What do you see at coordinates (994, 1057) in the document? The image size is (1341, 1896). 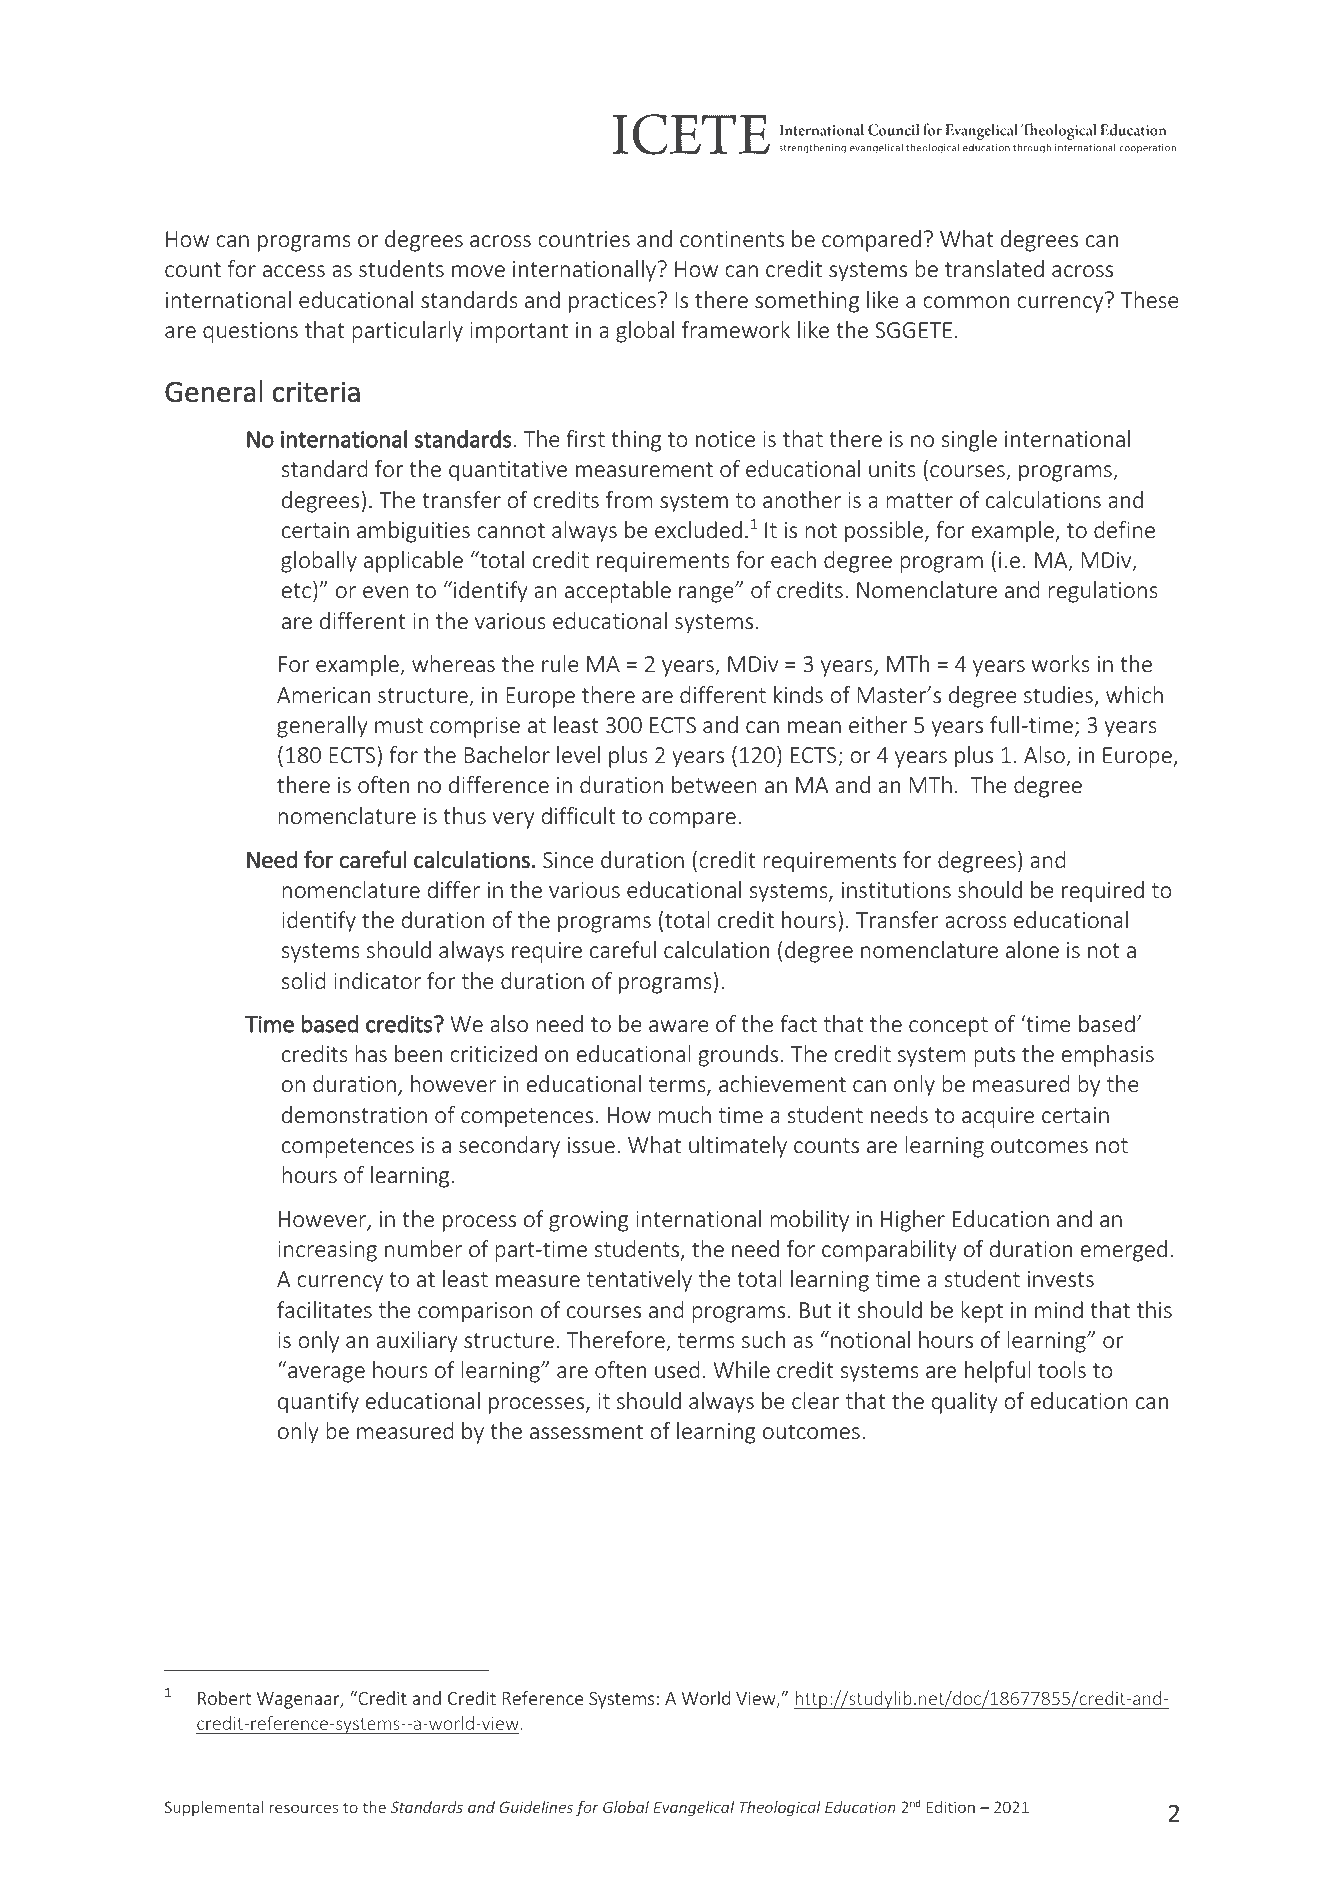 I see `puts` at bounding box center [994, 1057].
